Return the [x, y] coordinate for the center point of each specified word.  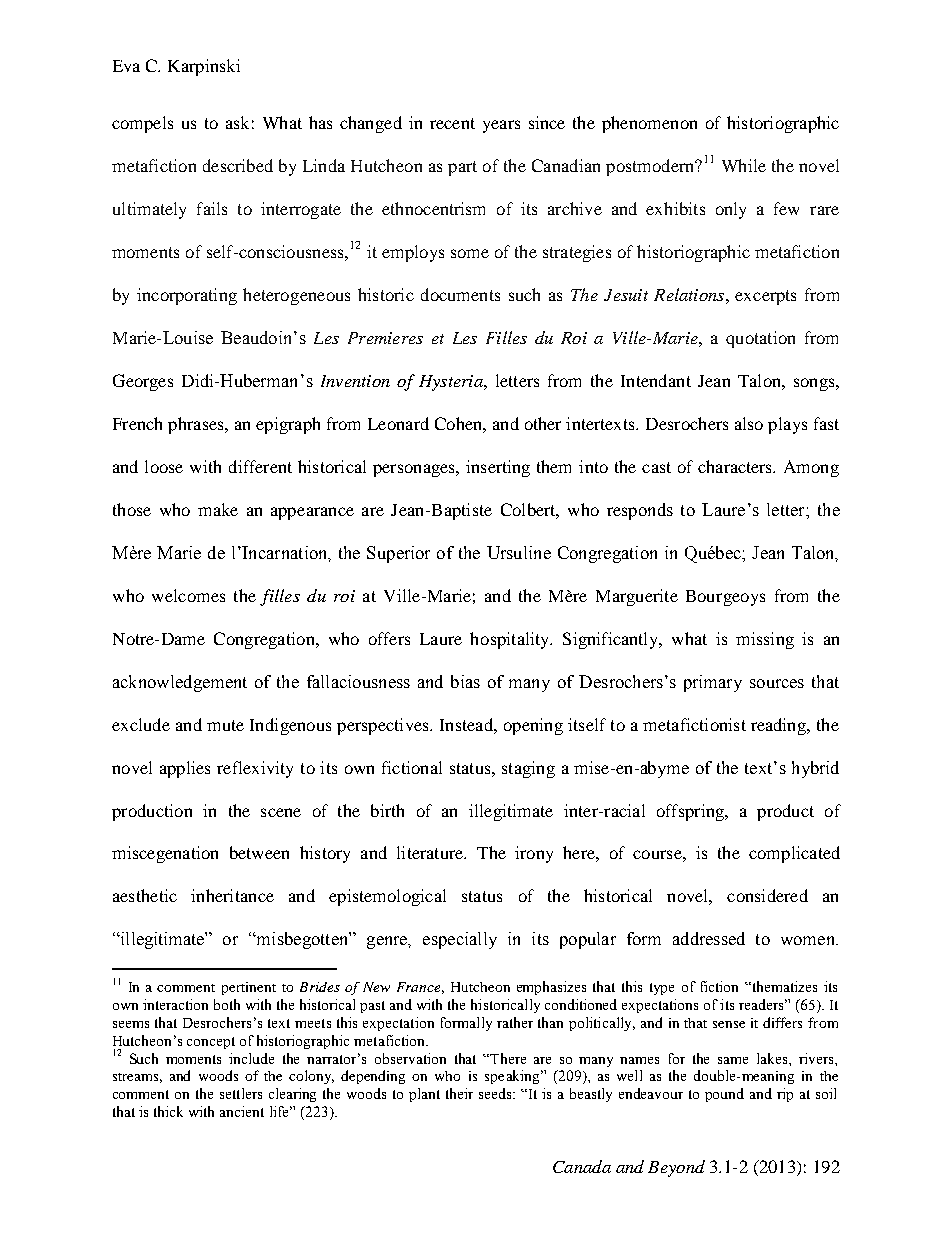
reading [780, 726]
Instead [467, 724]
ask [237, 122]
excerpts [765, 297]
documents [460, 294]
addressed [709, 938]
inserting [498, 468]
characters [736, 466]
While [744, 165]
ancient [242, 1111]
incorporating [187, 296]
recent [452, 123]
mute [225, 725]
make [218, 509]
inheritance [232, 895]
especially [460, 940]
